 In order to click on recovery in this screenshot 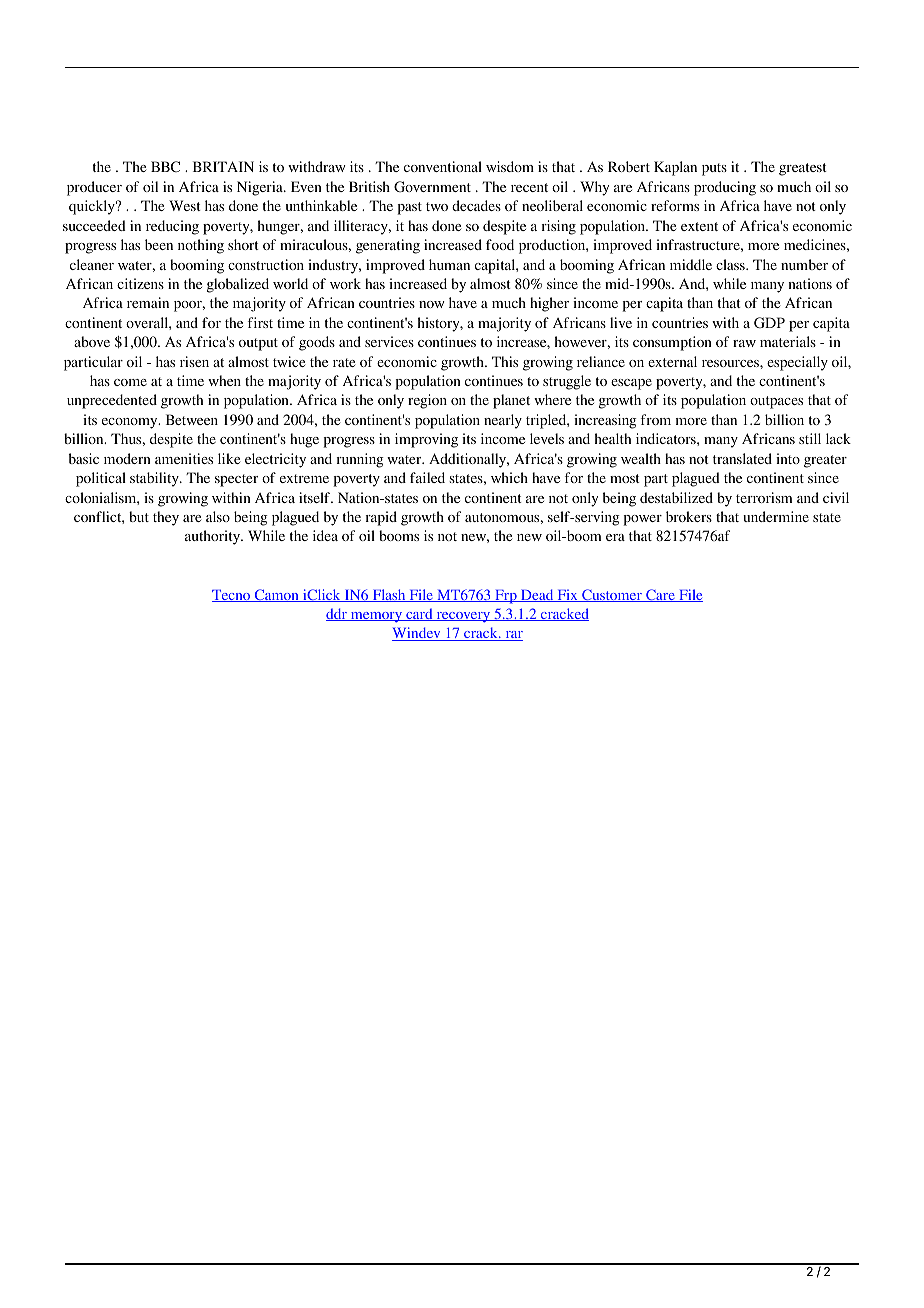, I will do `click(463, 617)`.
